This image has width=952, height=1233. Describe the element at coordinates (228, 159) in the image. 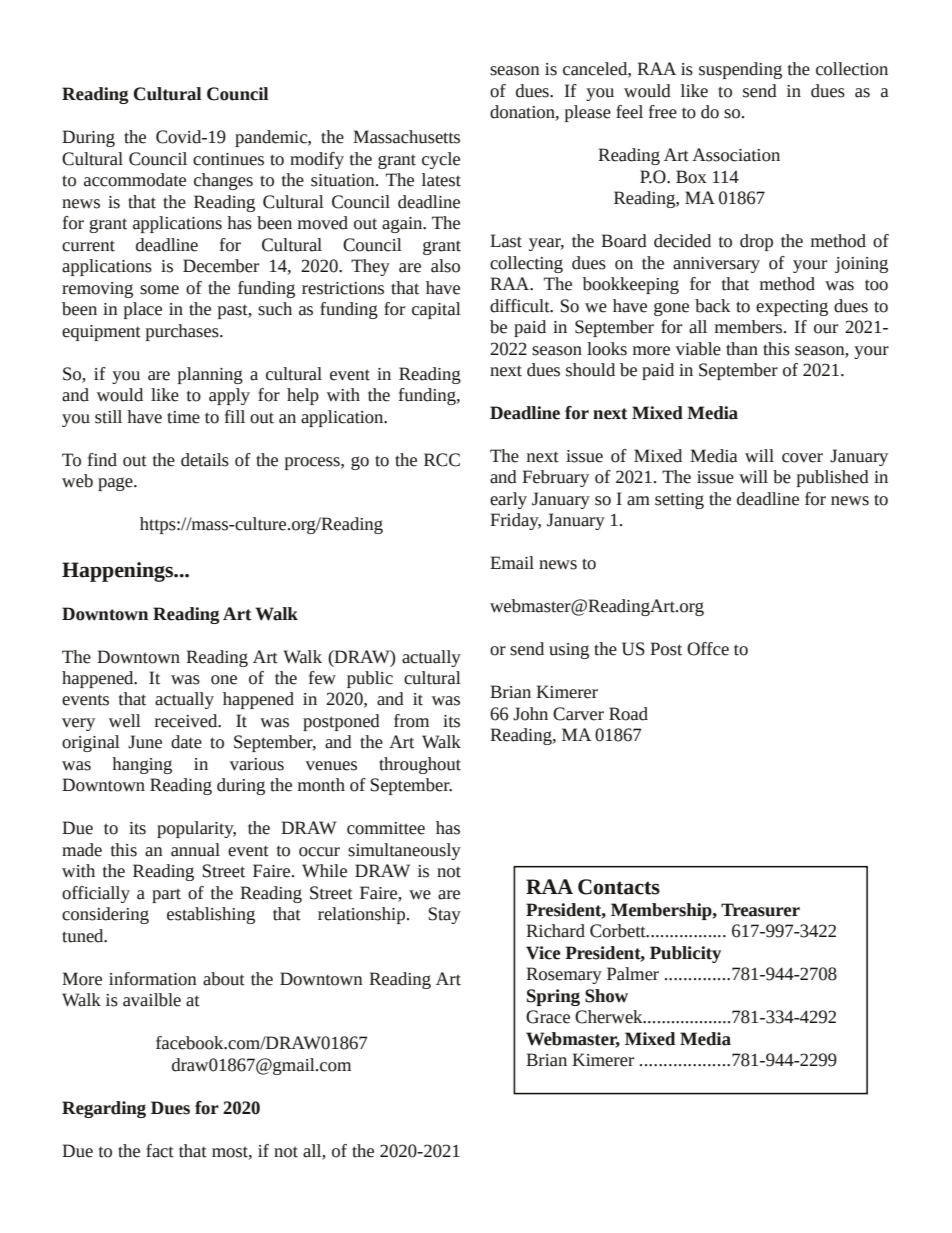

I see `continues` at that location.
